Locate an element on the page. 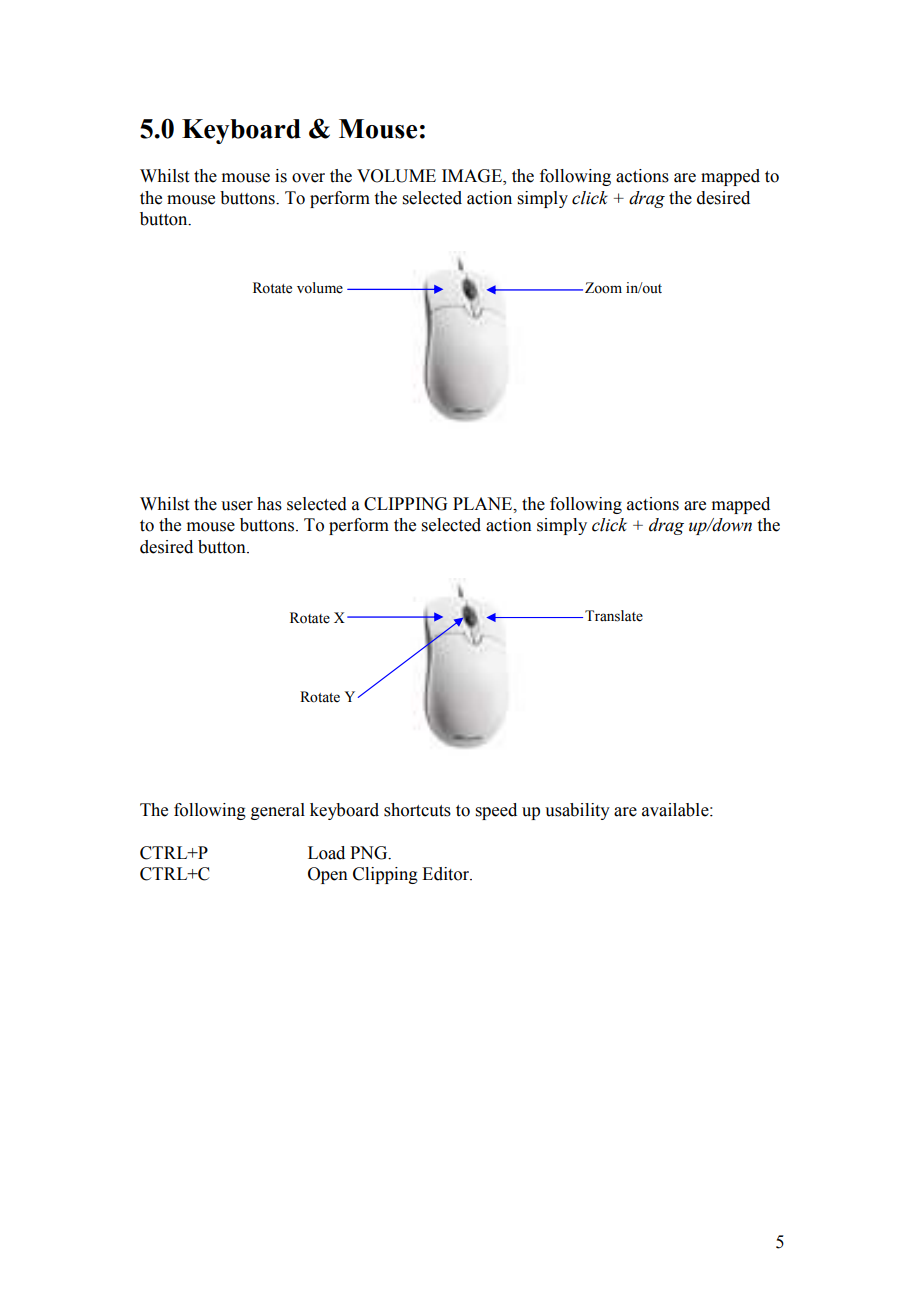  Translate is located at coordinates (614, 616).
